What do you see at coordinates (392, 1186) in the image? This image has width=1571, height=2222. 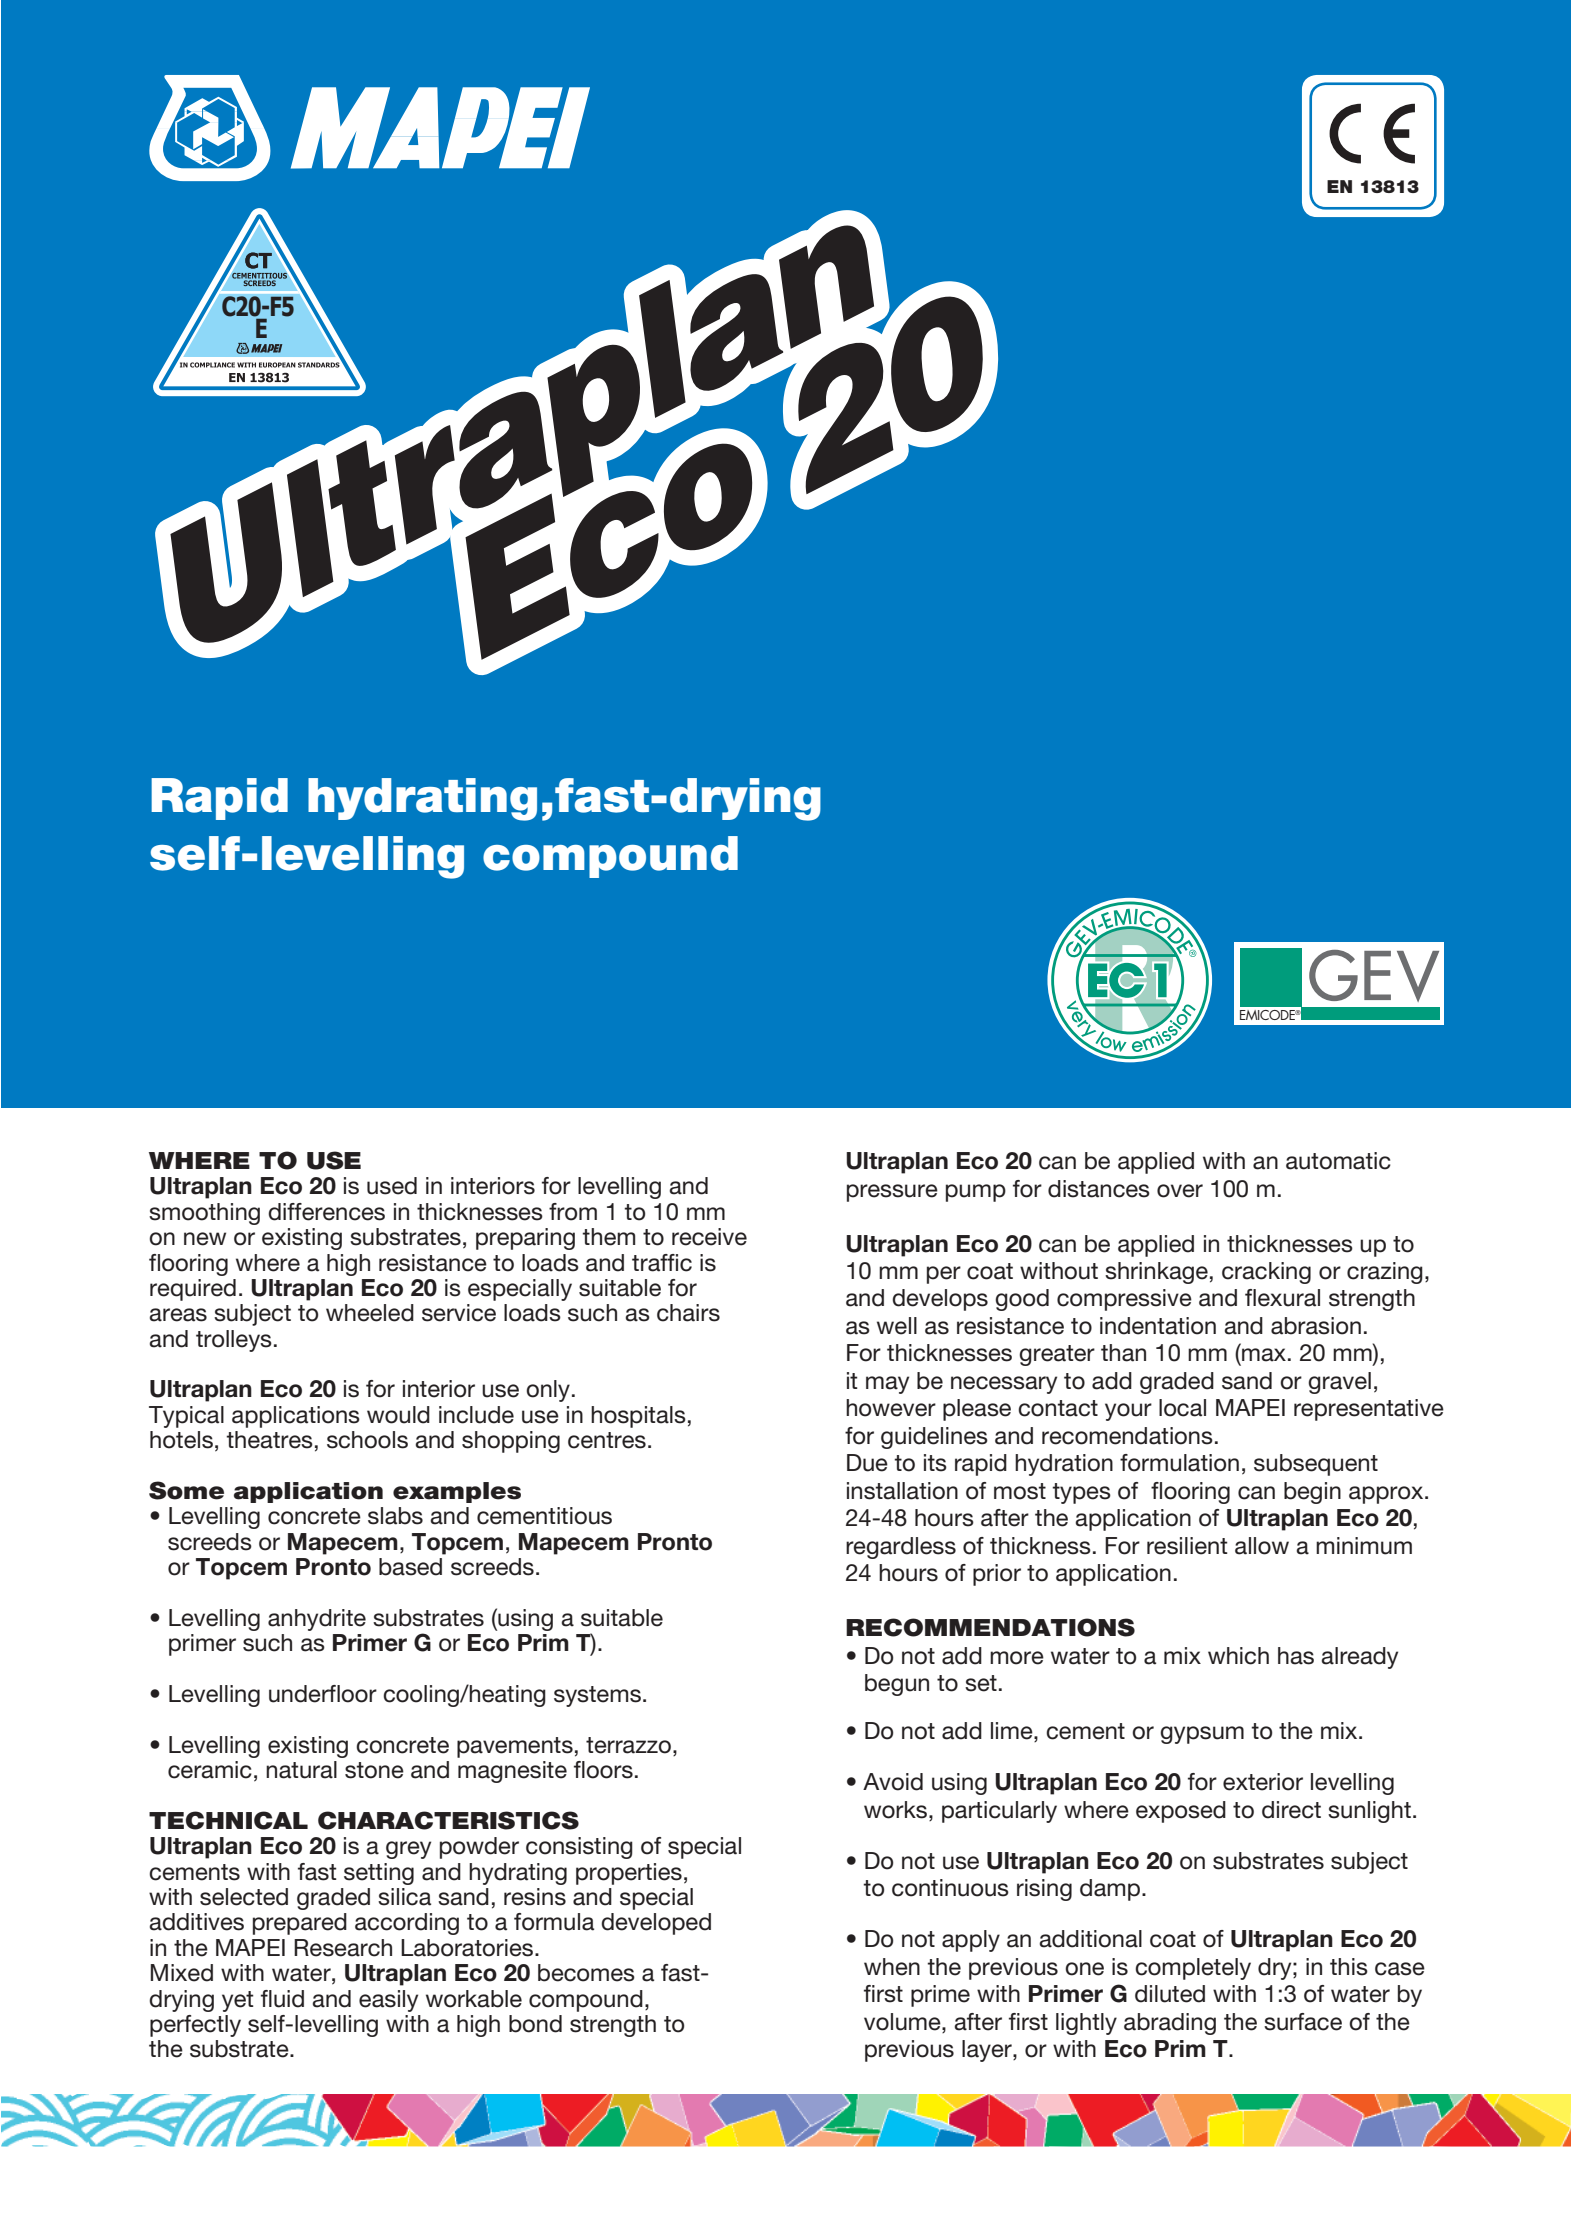 I see `used` at bounding box center [392, 1186].
